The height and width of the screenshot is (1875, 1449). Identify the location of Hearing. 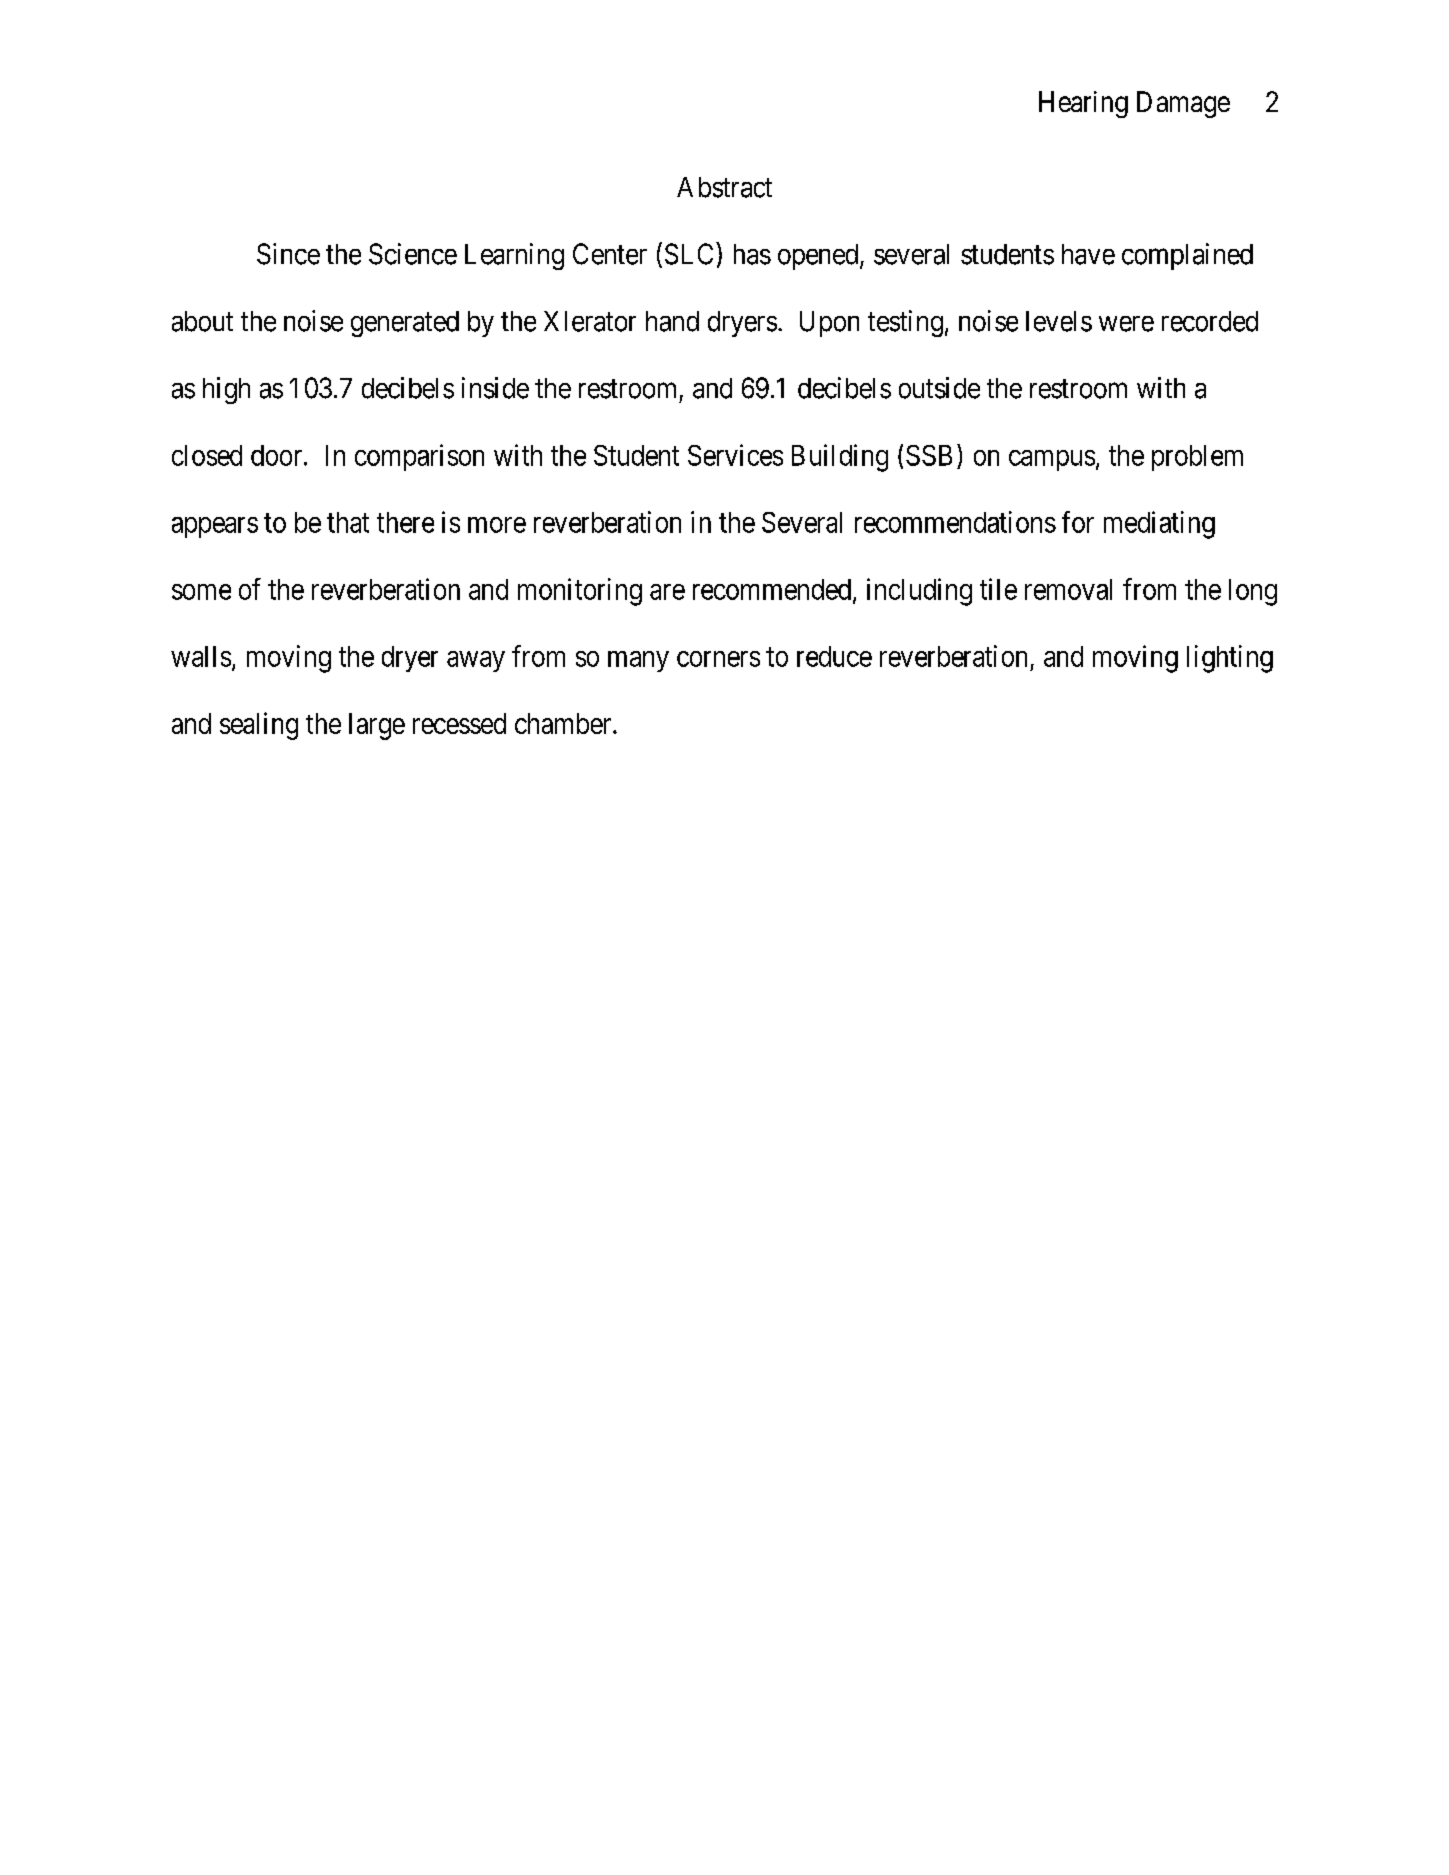
(1083, 104).
